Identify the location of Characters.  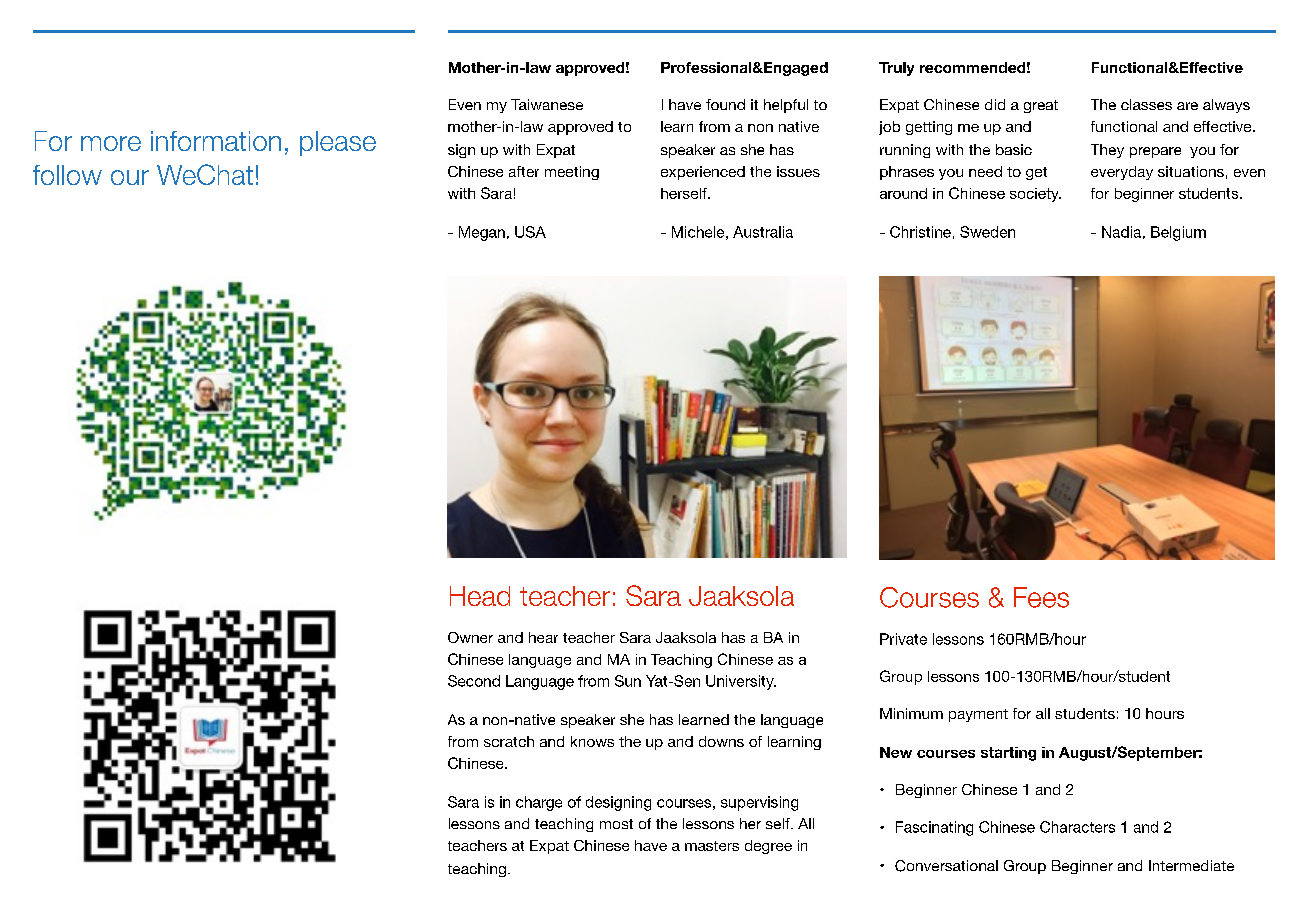
(1077, 827).
